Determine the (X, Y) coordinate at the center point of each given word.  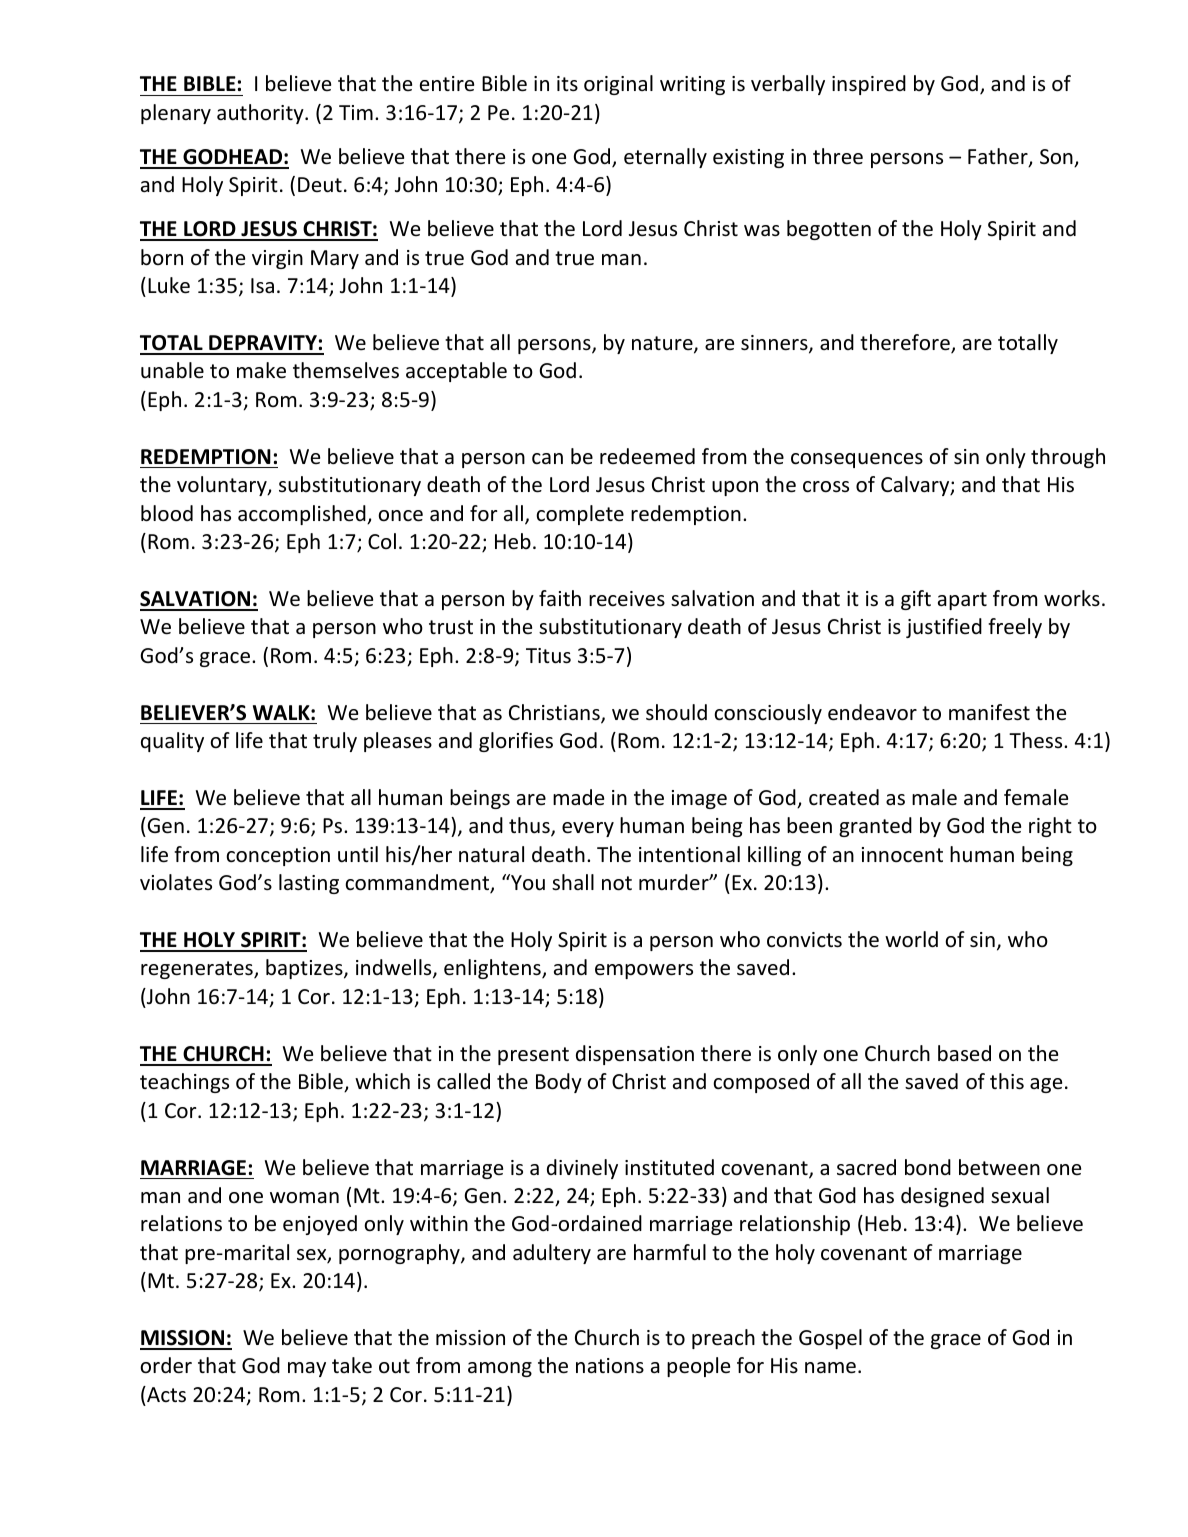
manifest (989, 712)
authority (261, 114)
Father (999, 157)
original (618, 85)
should (676, 712)
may (307, 1369)
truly (335, 742)
